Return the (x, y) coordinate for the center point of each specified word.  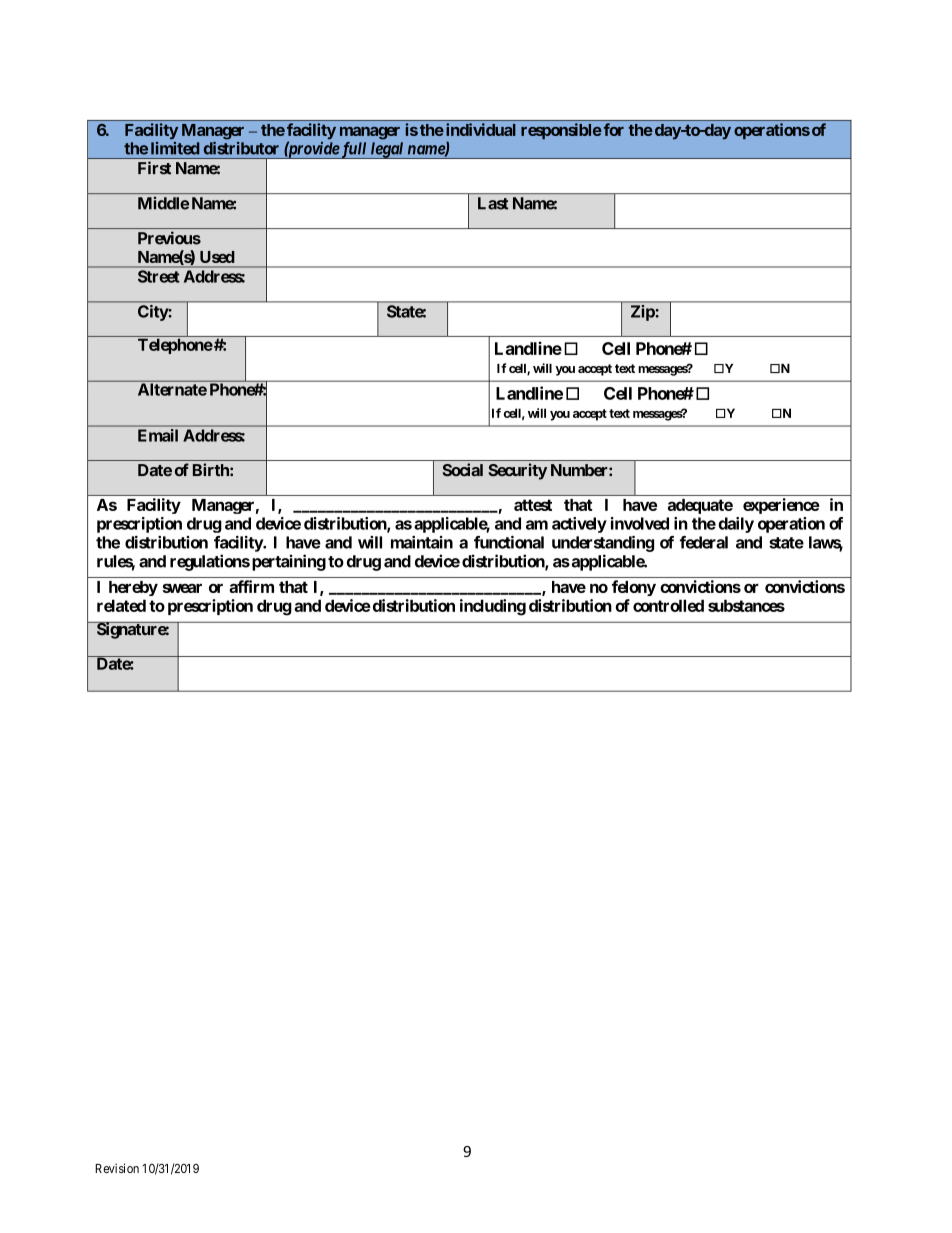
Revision (117, 1168)
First (154, 168)
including (493, 607)
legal (387, 150)
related (121, 605)
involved (640, 523)
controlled (668, 605)
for (612, 129)
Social (463, 469)
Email (158, 435)
